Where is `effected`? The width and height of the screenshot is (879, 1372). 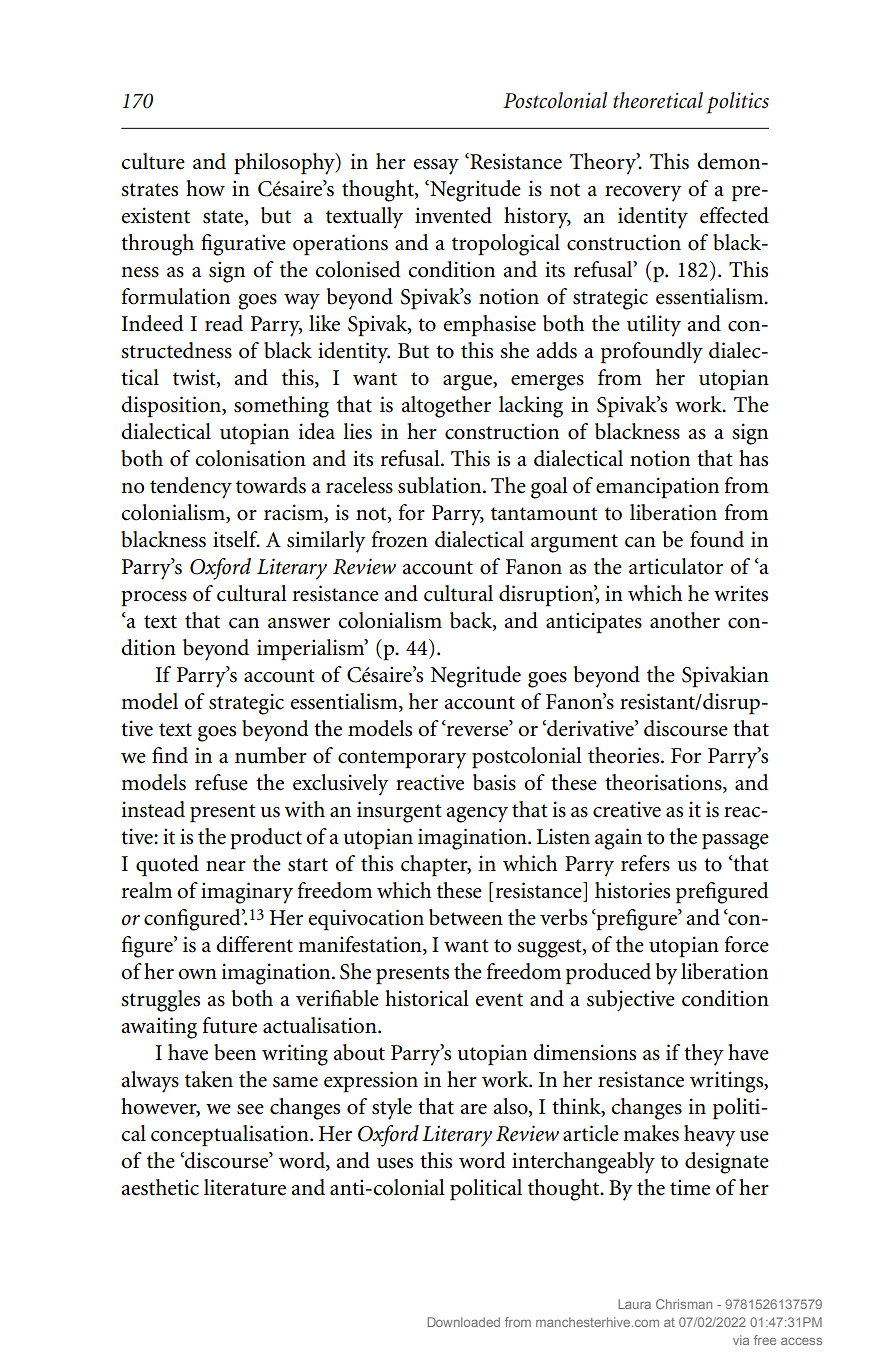
effected is located at coordinates (734, 215).
